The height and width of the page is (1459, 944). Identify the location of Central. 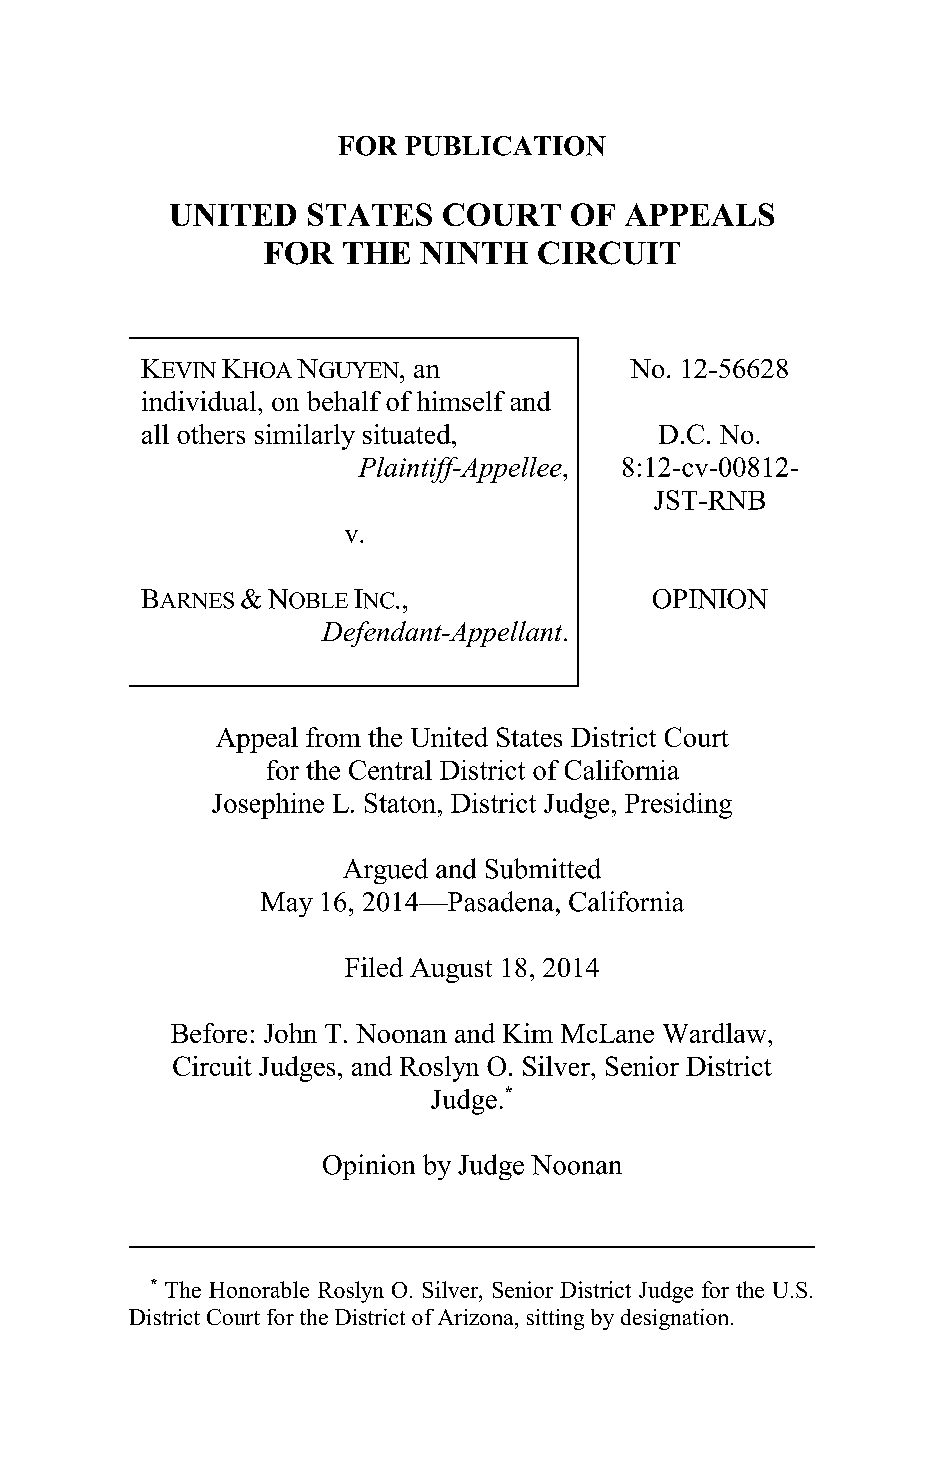
(390, 770).
